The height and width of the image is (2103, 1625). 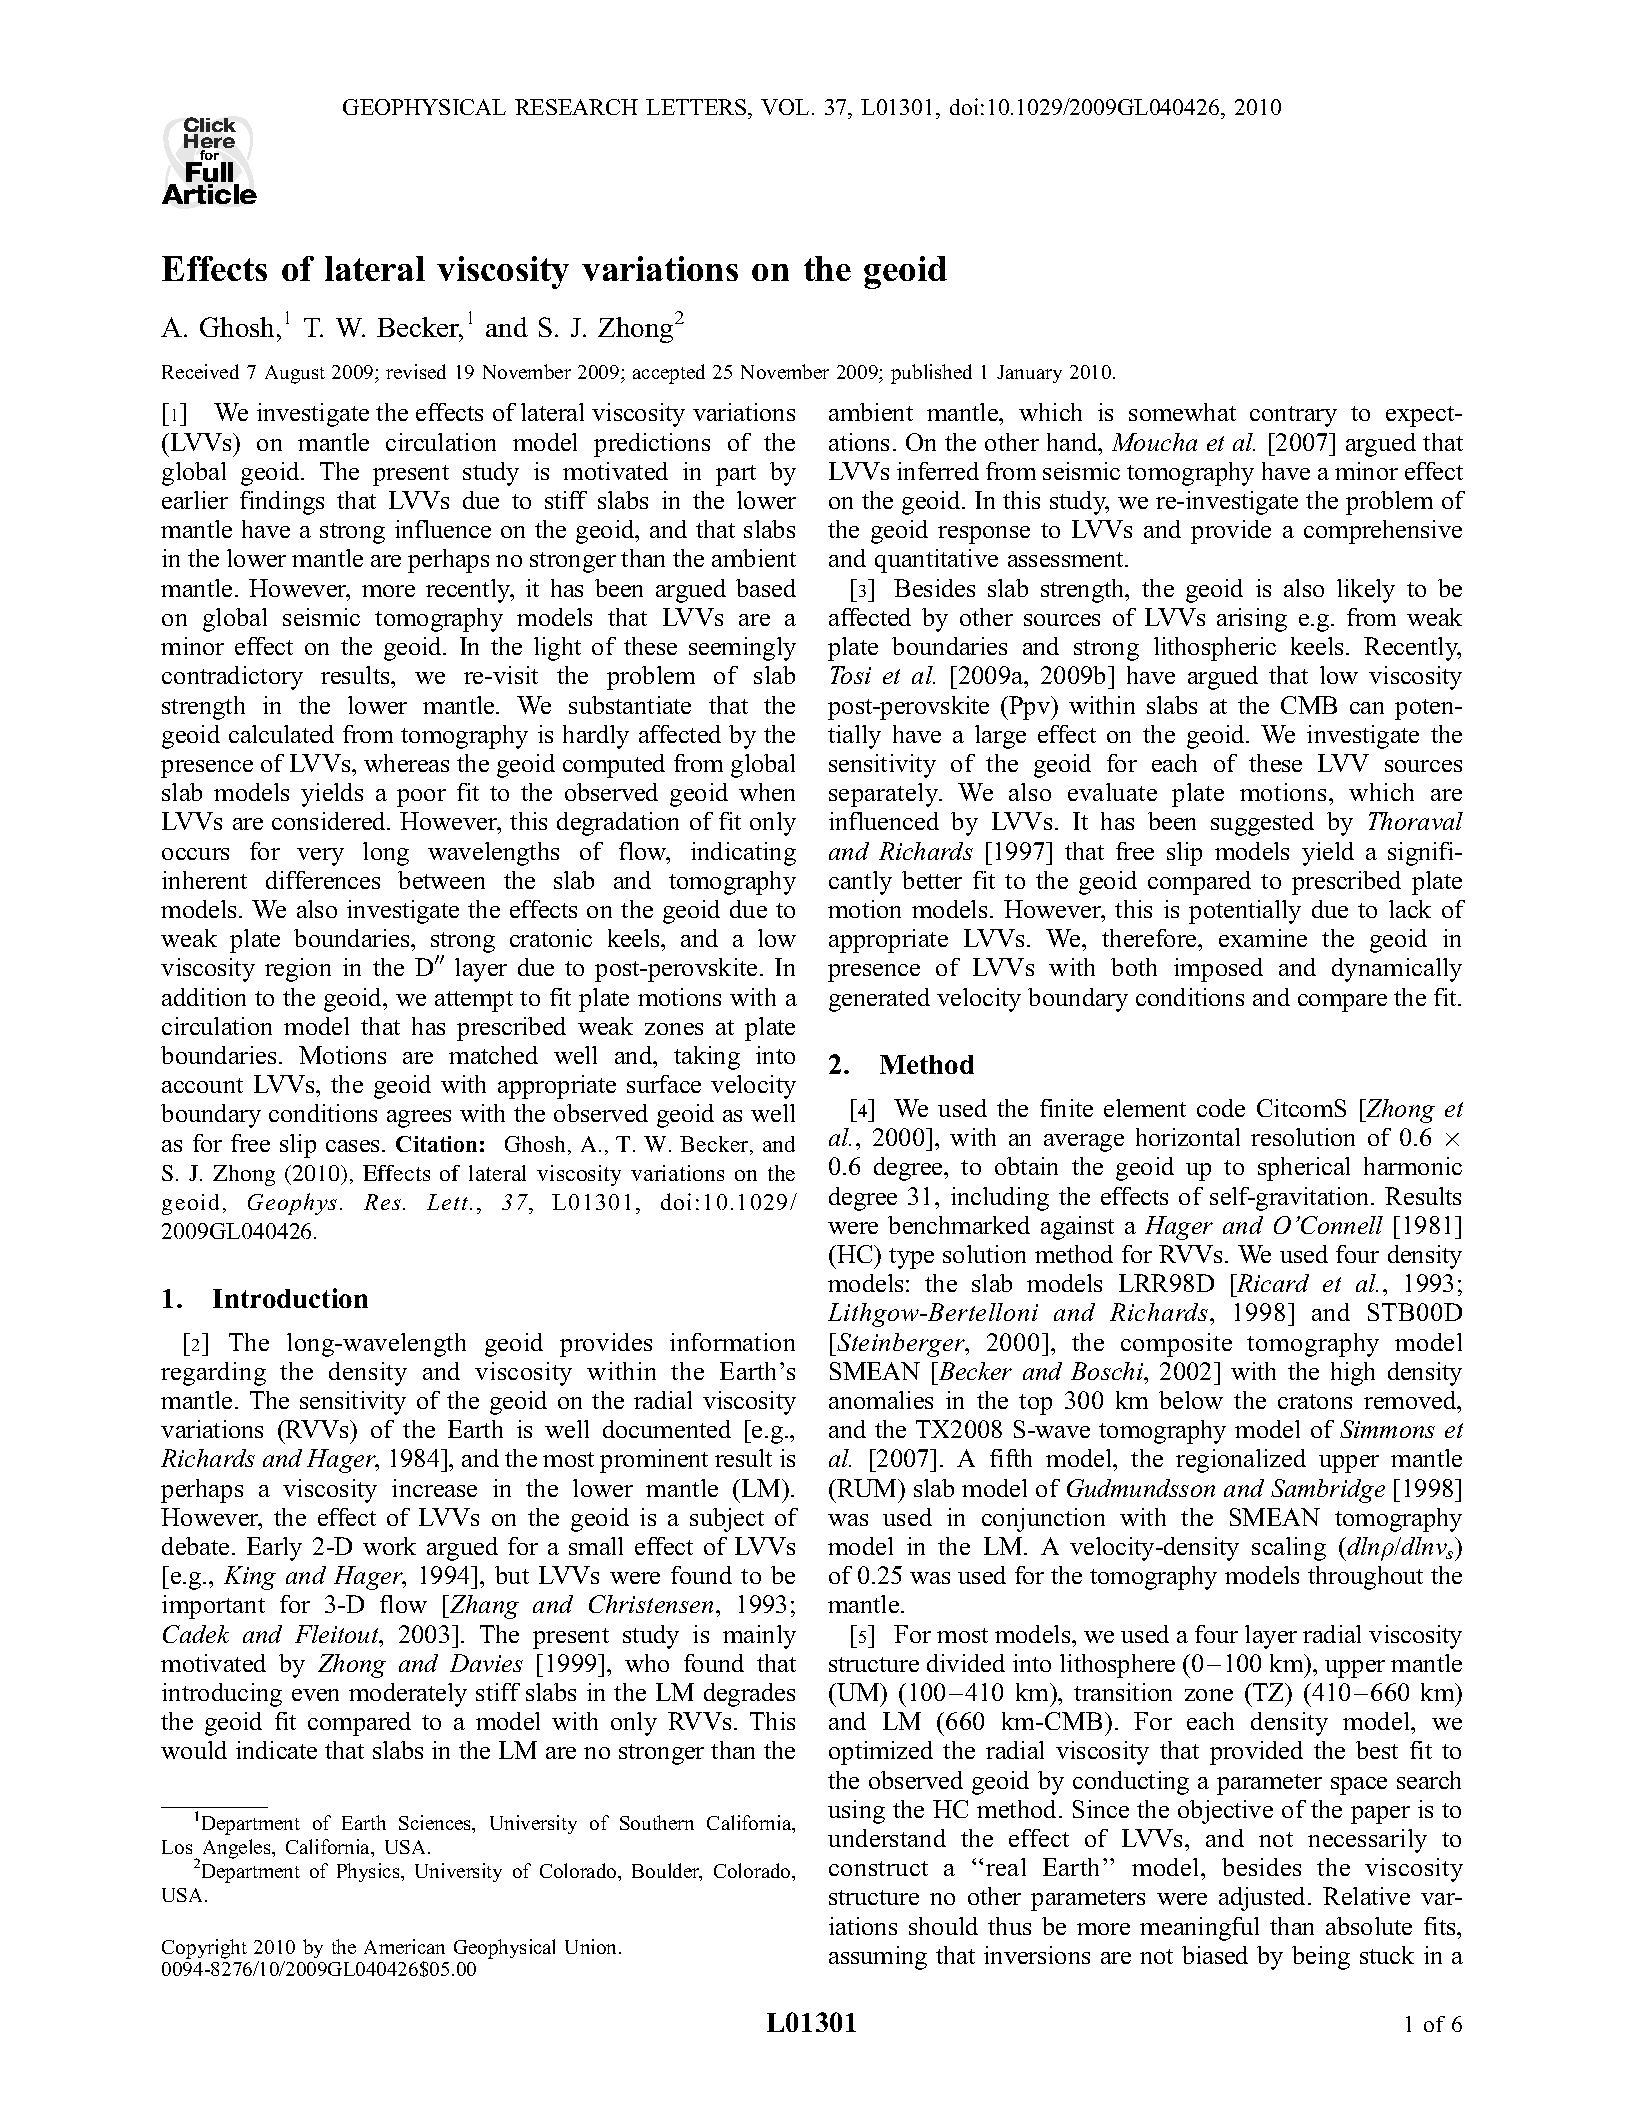 What do you see at coordinates (879, 1000) in the image?
I see `generated` at bounding box center [879, 1000].
